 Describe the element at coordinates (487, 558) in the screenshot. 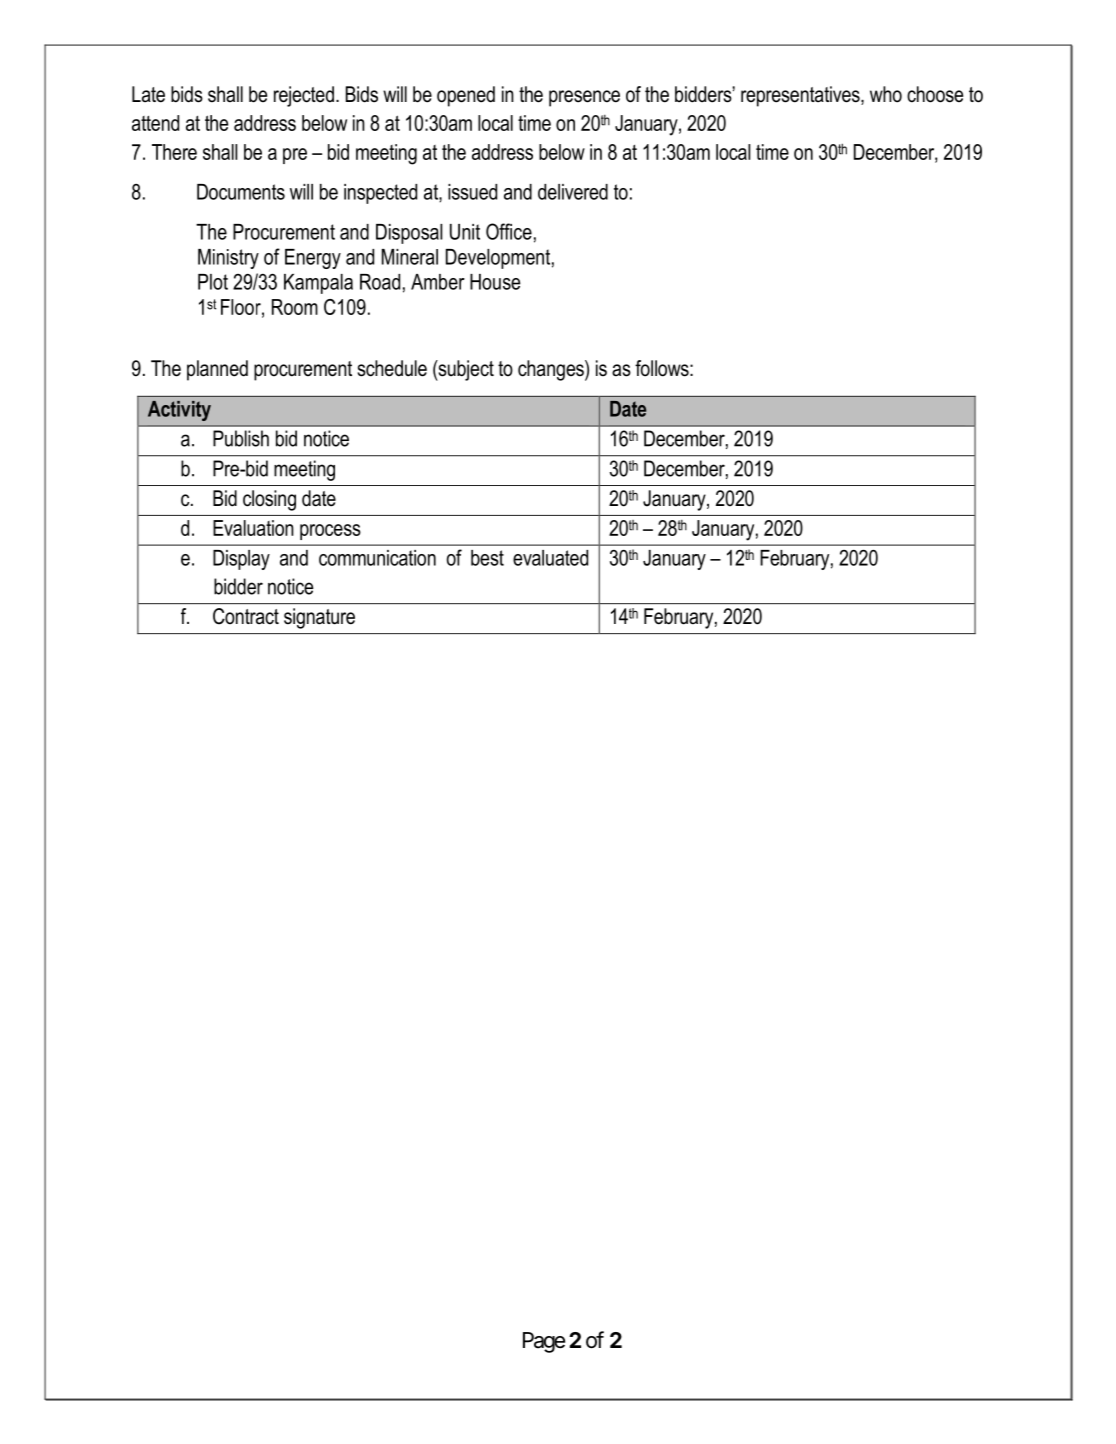

I see `best` at that location.
